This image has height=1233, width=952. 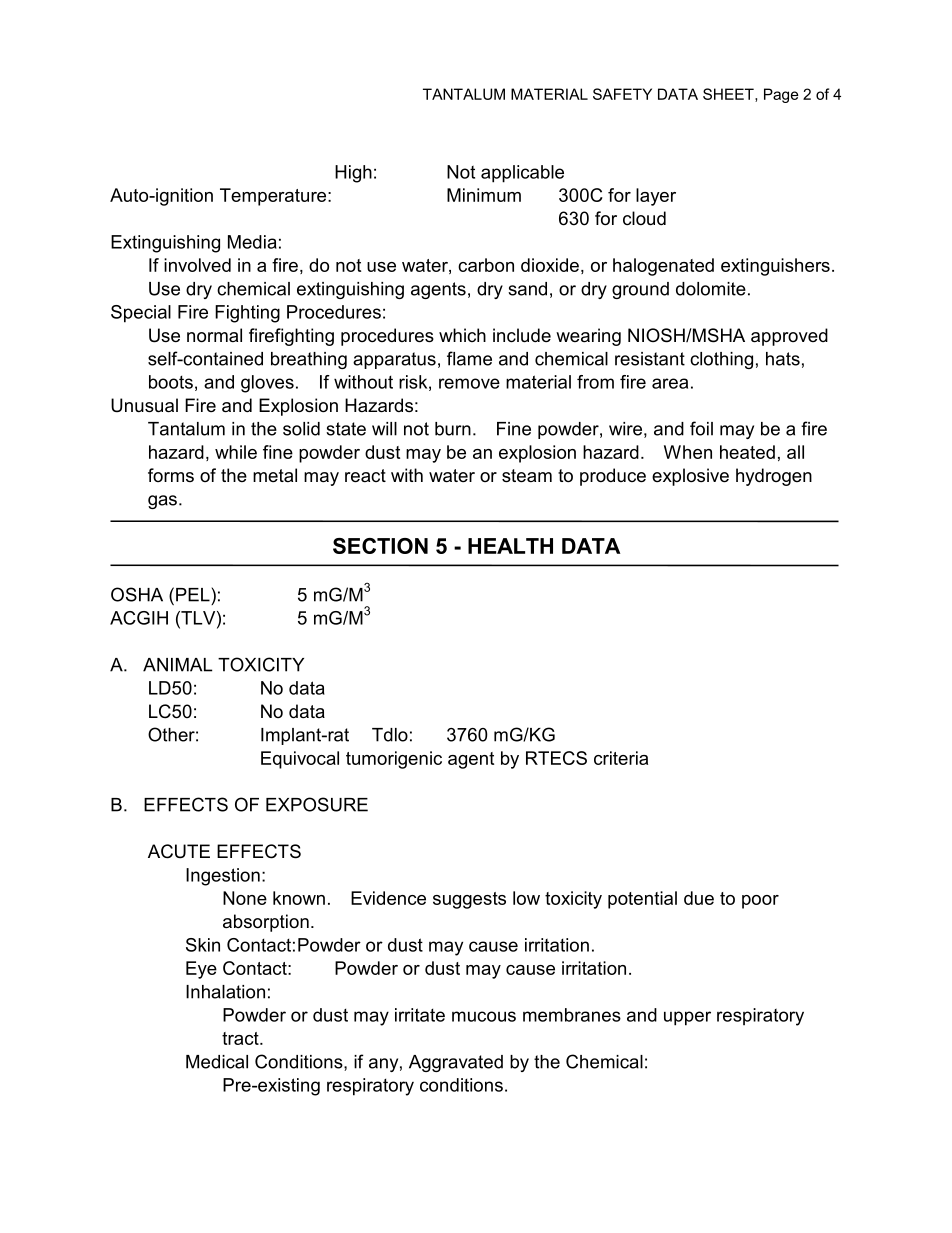 I want to click on HEALTH, so click(x=510, y=546).
